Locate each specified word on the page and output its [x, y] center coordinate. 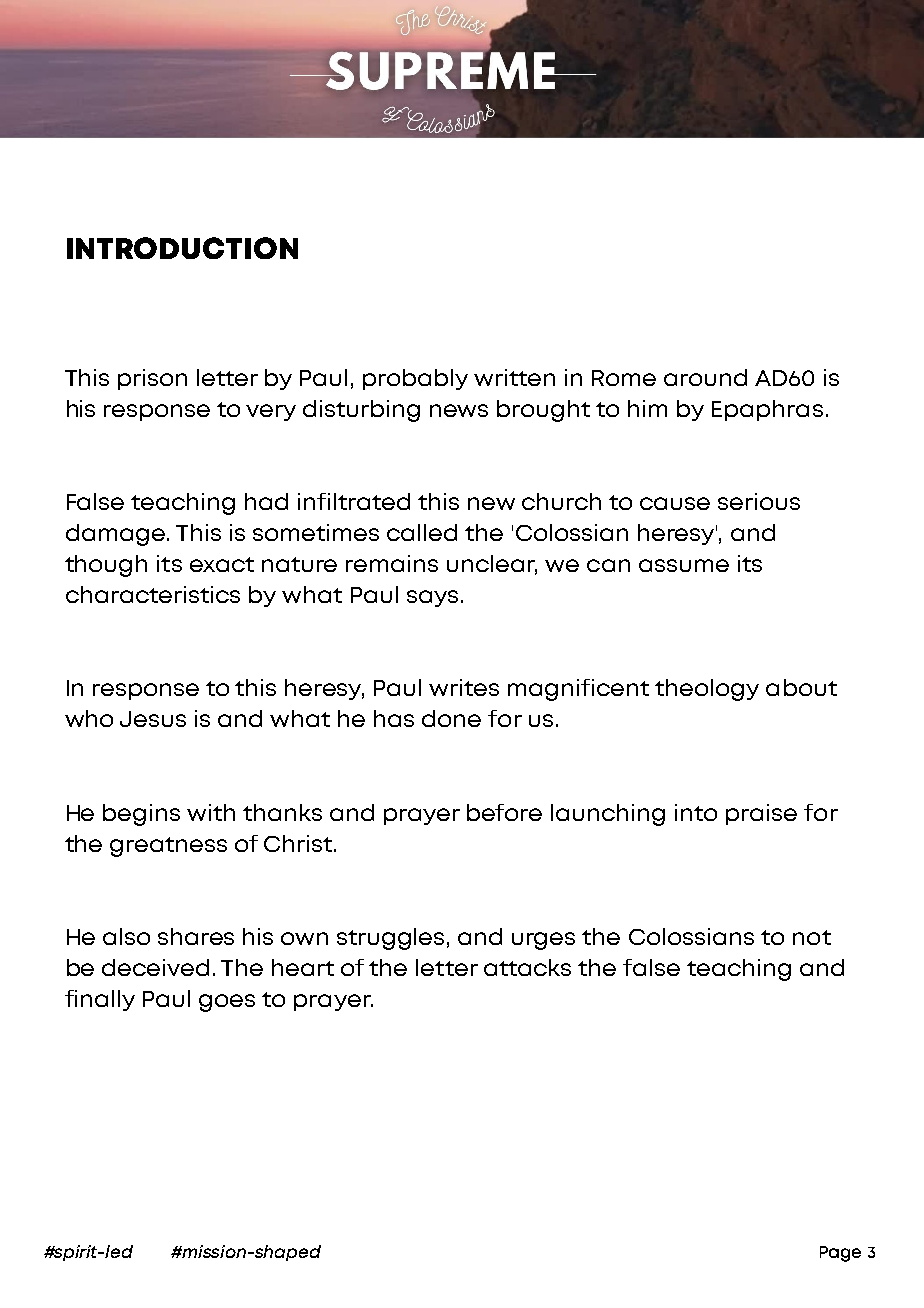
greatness [168, 847]
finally [100, 1000]
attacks [527, 967]
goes [227, 1003]
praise [761, 814]
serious [759, 501]
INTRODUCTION [182, 248]
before [504, 812]
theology [707, 690]
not [812, 937]
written [514, 377]
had [266, 501]
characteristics [153, 594]
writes [464, 687]
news [459, 410]
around [705, 377]
